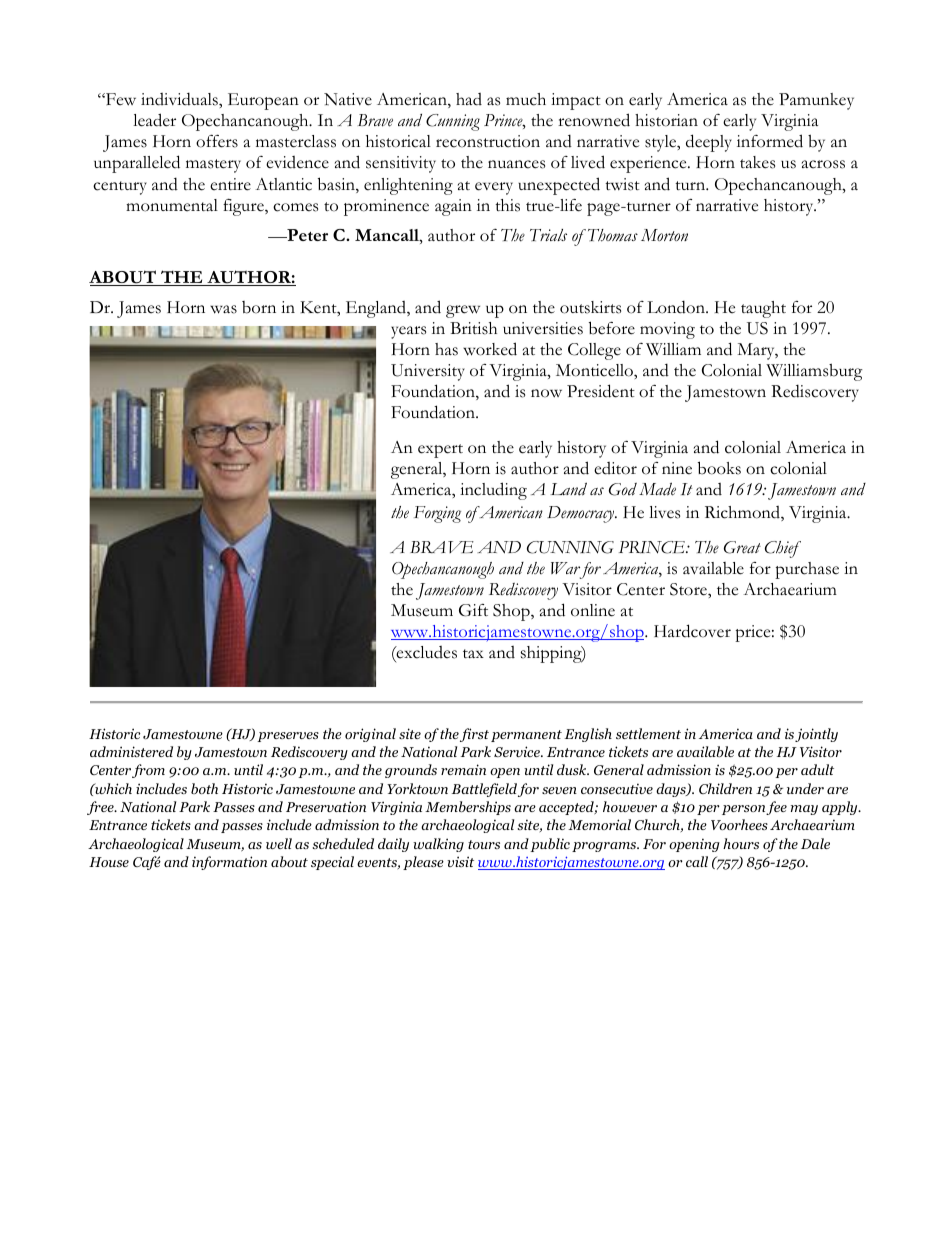  I want to click on tax, so click(473, 653).
